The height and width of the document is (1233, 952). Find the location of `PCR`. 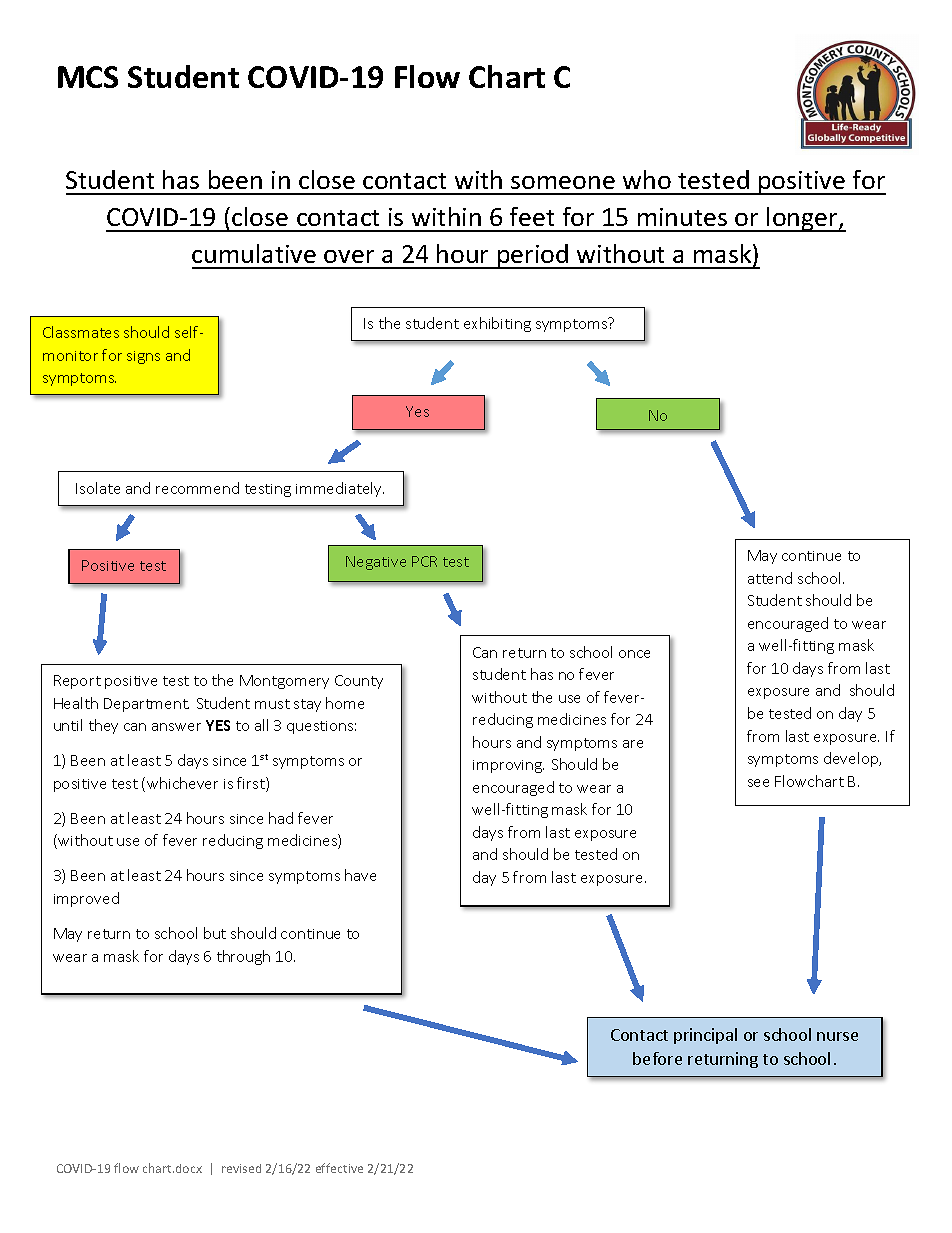

PCR is located at coordinates (424, 561).
